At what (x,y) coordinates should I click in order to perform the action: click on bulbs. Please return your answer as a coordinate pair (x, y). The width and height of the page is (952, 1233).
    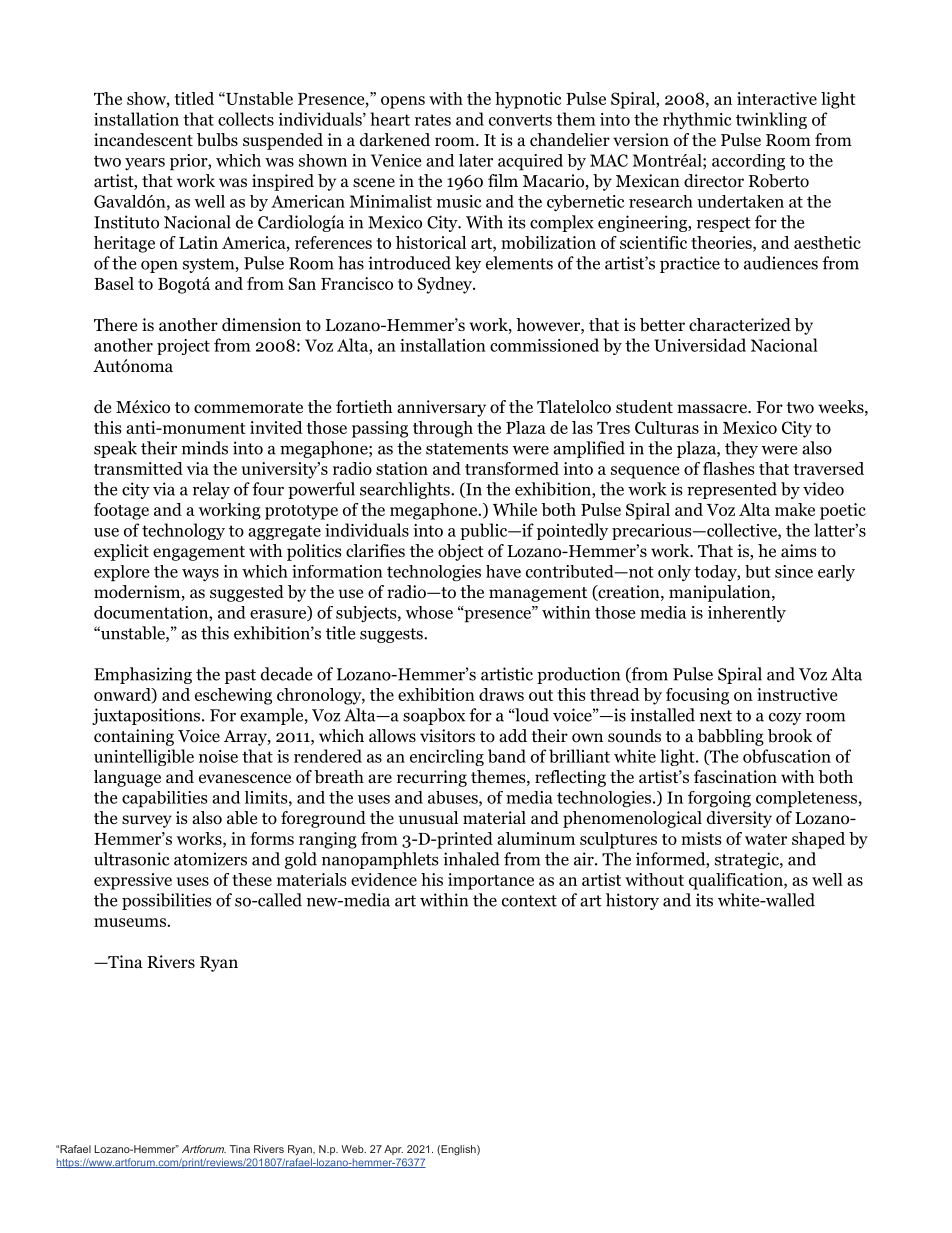
    Looking at the image, I should click on (217, 140).
